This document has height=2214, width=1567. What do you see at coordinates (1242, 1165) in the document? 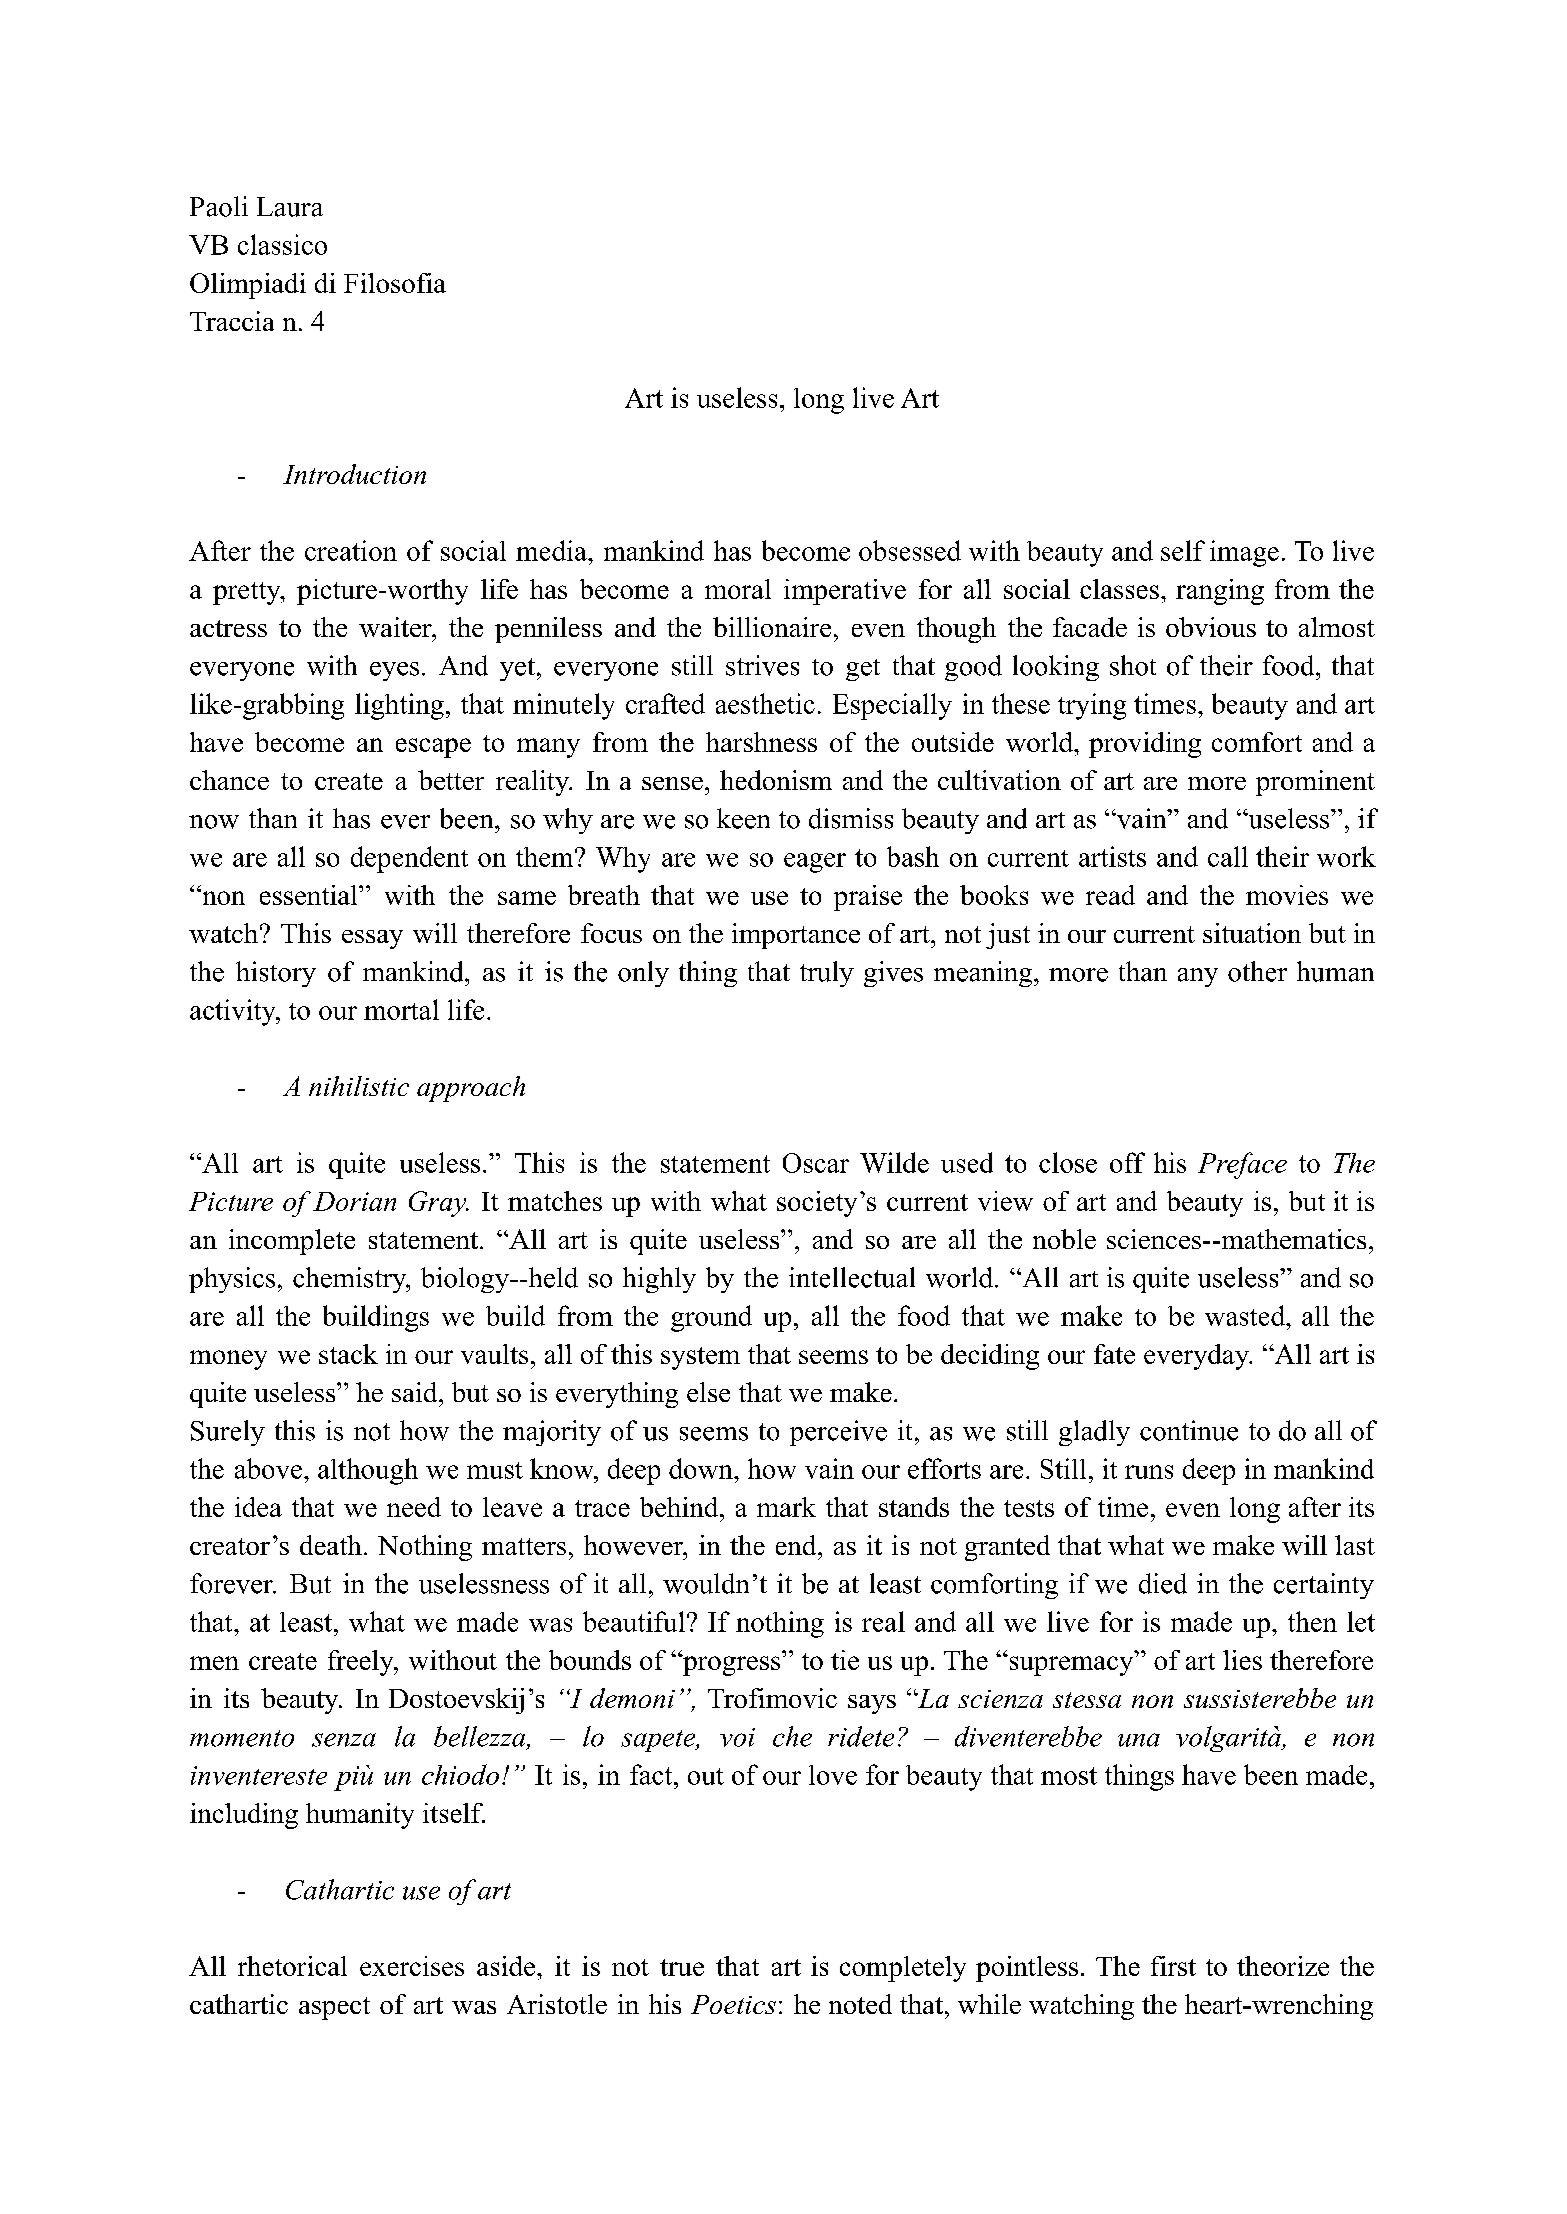
I see `Preface` at bounding box center [1242, 1165].
